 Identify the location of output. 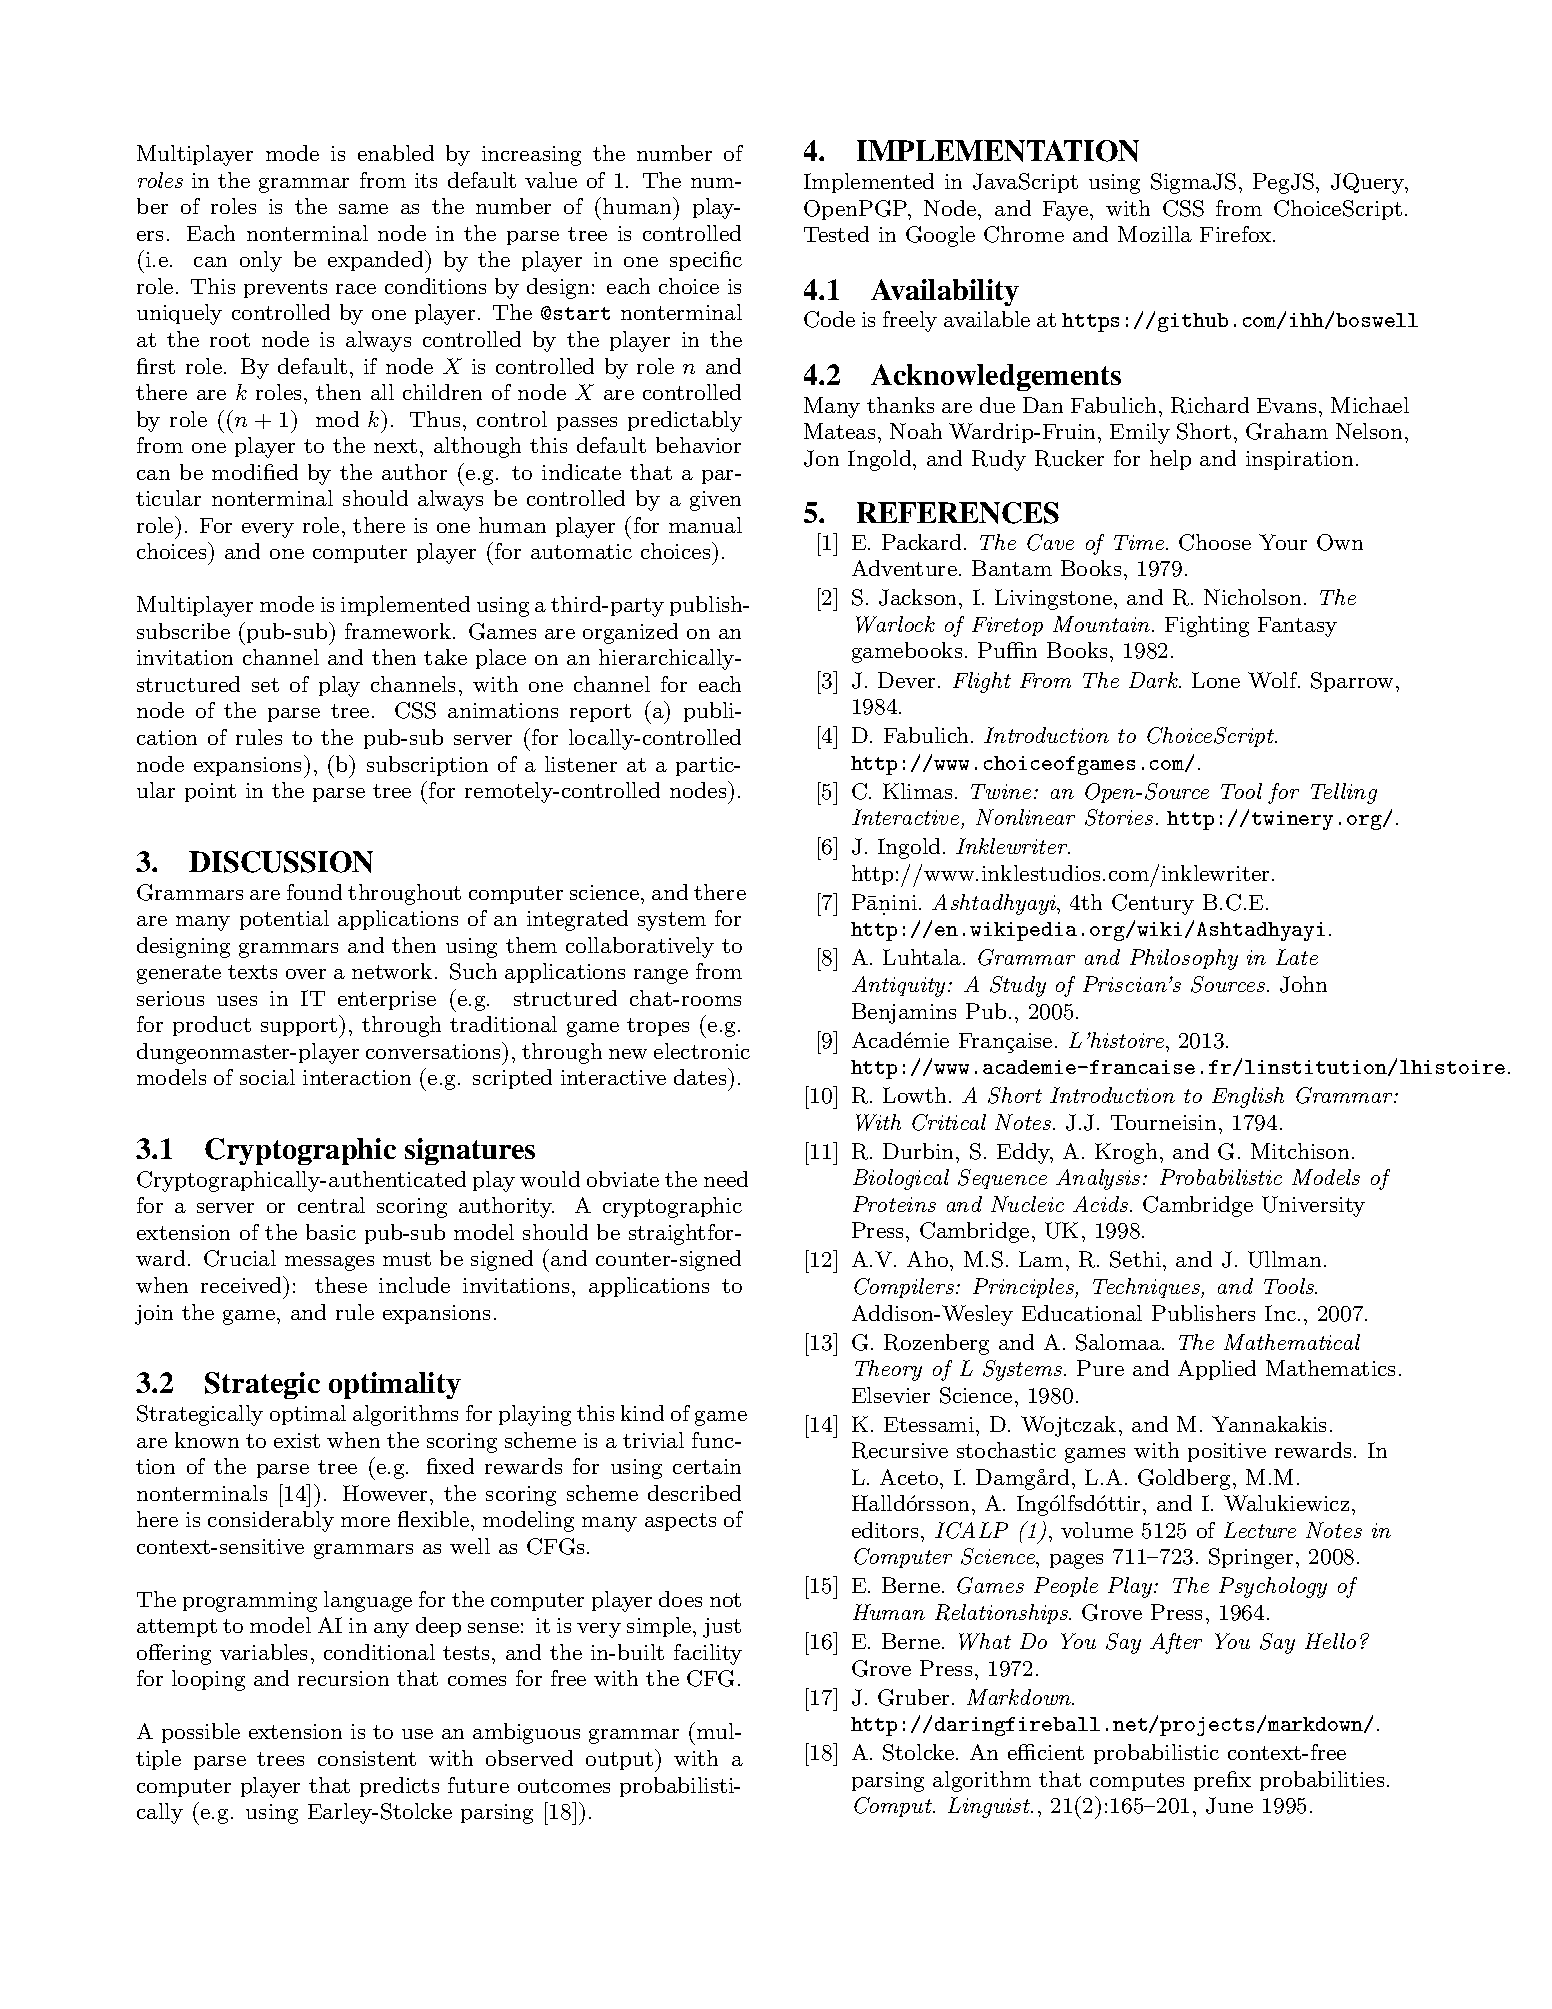
(619, 1761).
